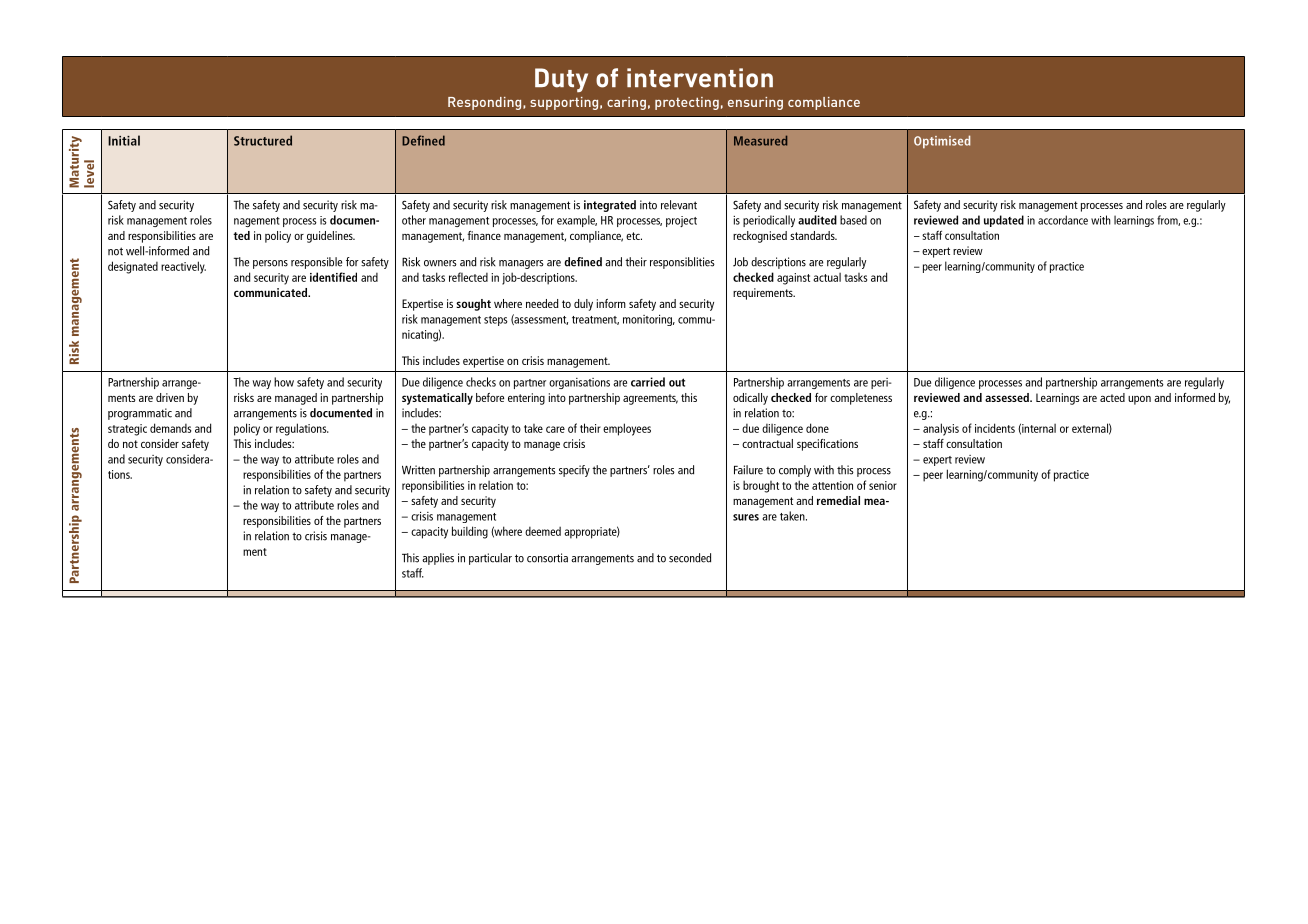 The height and width of the page is (924, 1308). Describe the element at coordinates (942, 142) in the page. I see `Optimised` at that location.
